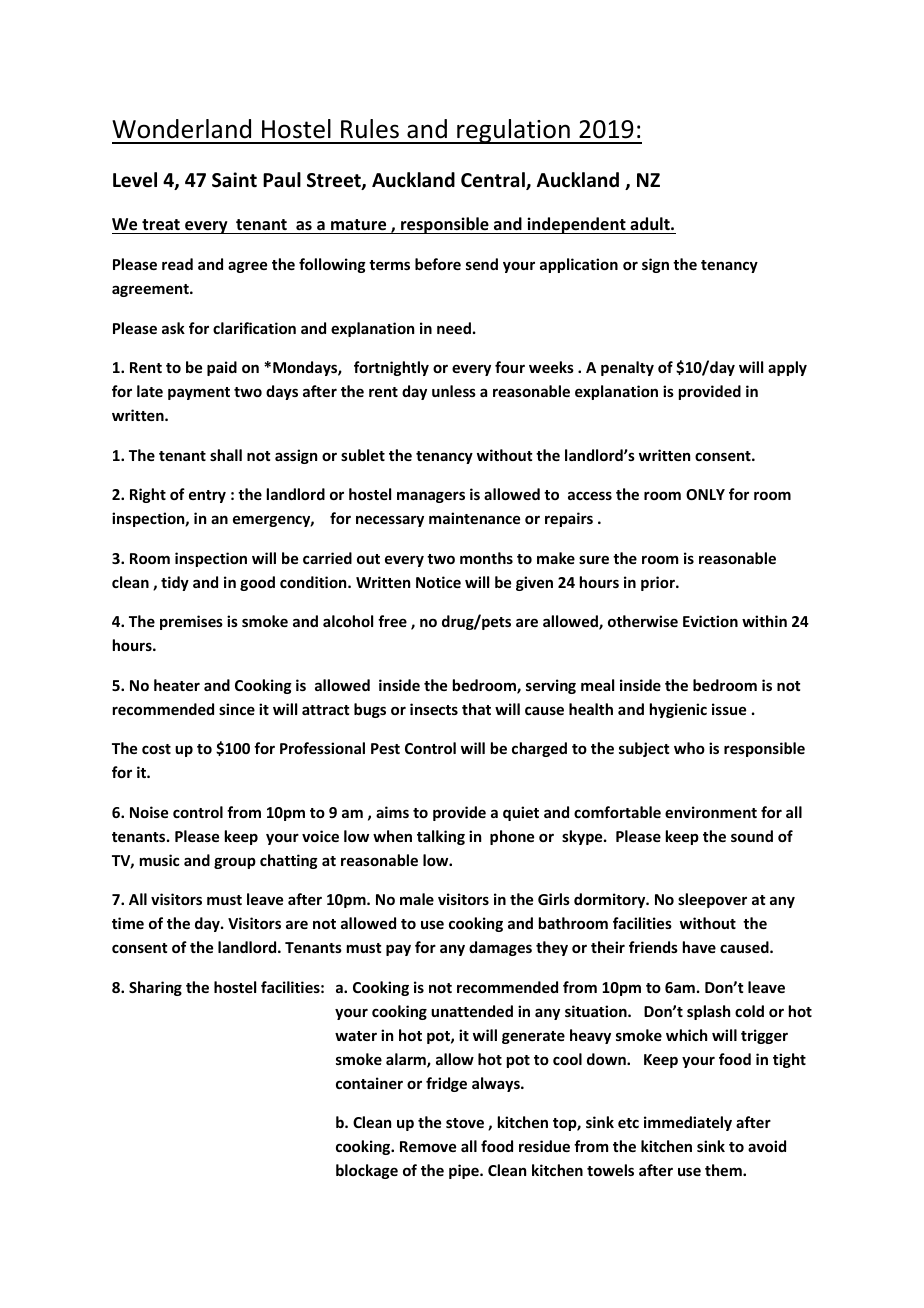  What do you see at coordinates (576, 225) in the screenshot?
I see `independent` at bounding box center [576, 225].
